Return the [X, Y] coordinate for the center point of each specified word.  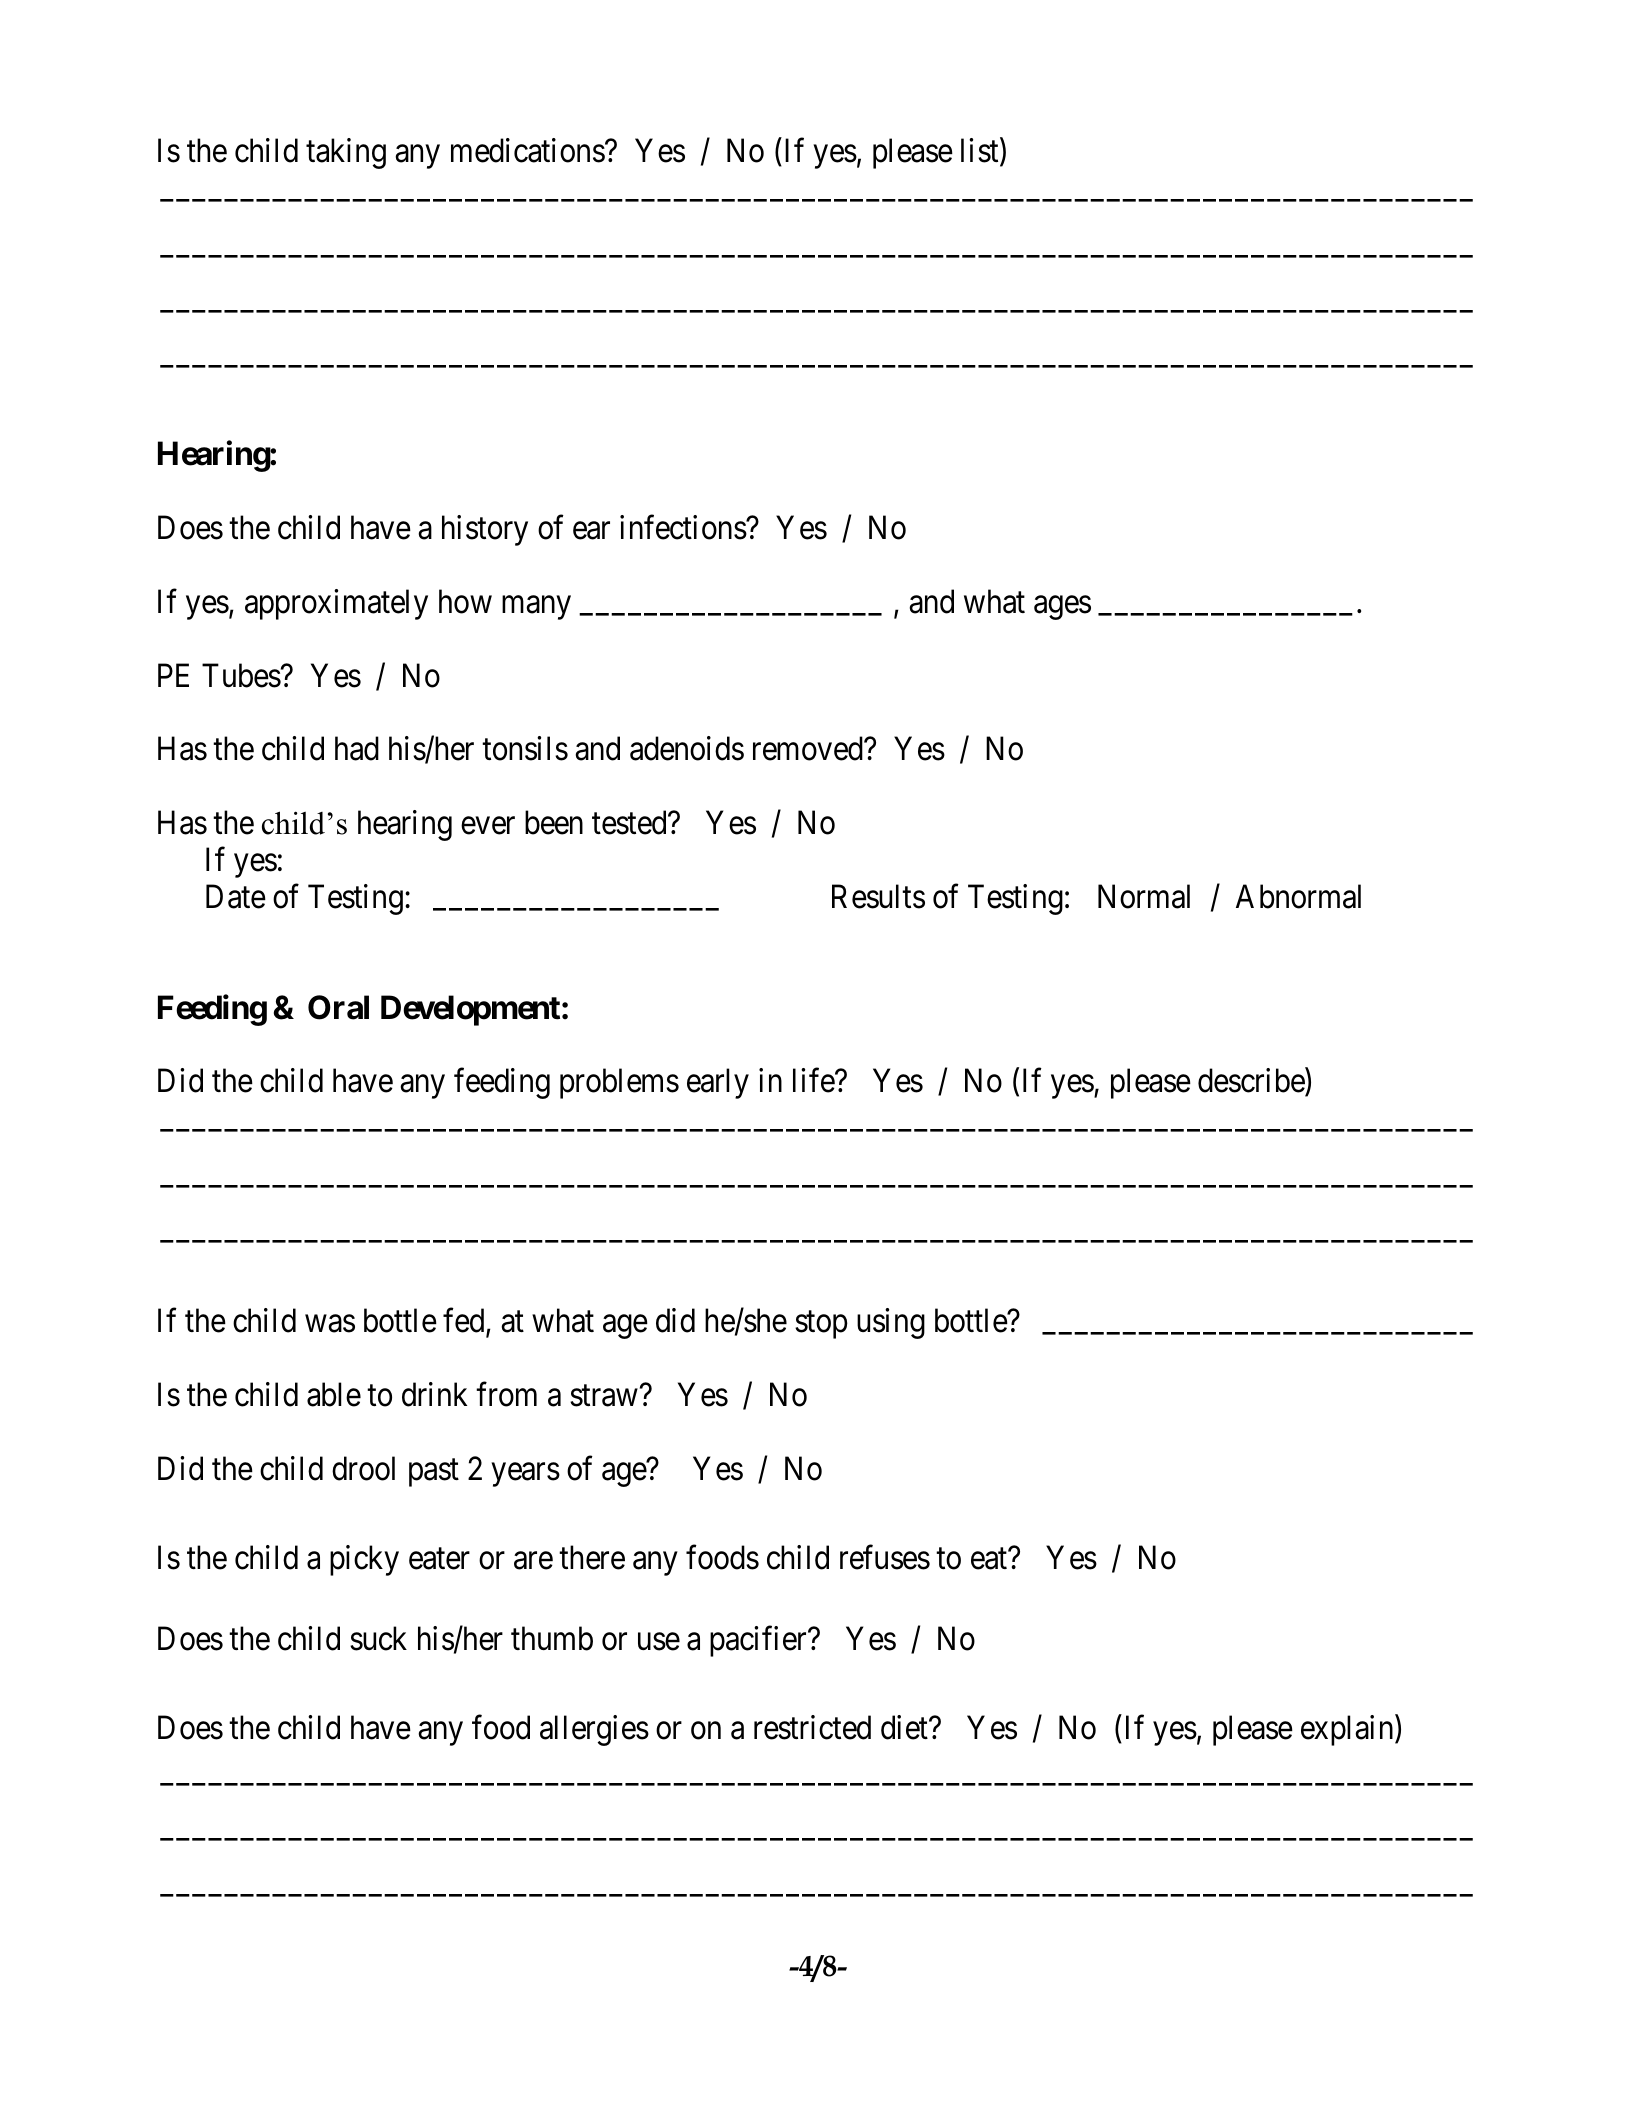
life [814, 1081]
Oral [338, 1007]
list [981, 152]
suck [378, 1638]
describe [1252, 1082]
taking [346, 154]
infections [683, 527]
